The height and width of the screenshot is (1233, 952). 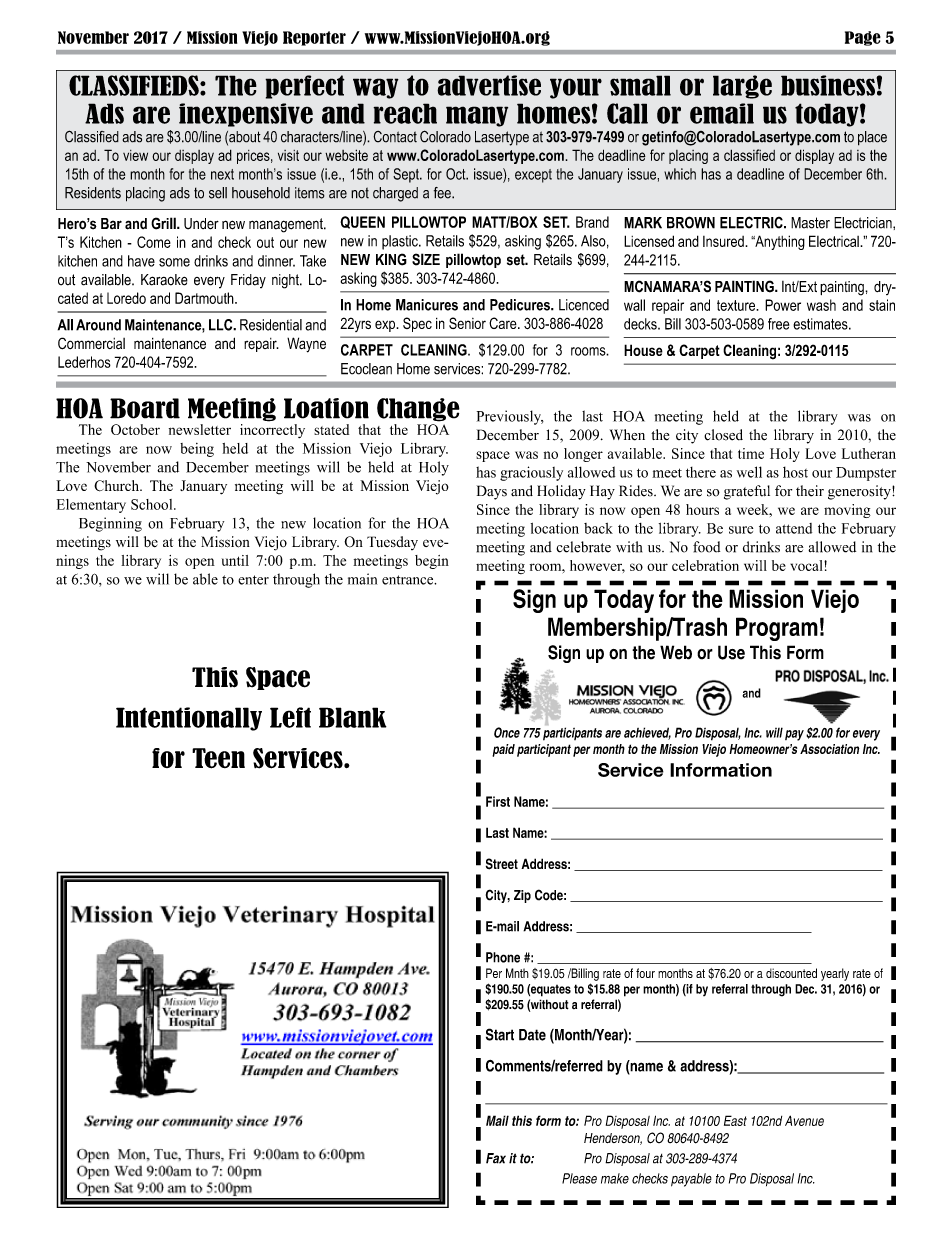 I want to click on newsletter, so click(x=200, y=429).
